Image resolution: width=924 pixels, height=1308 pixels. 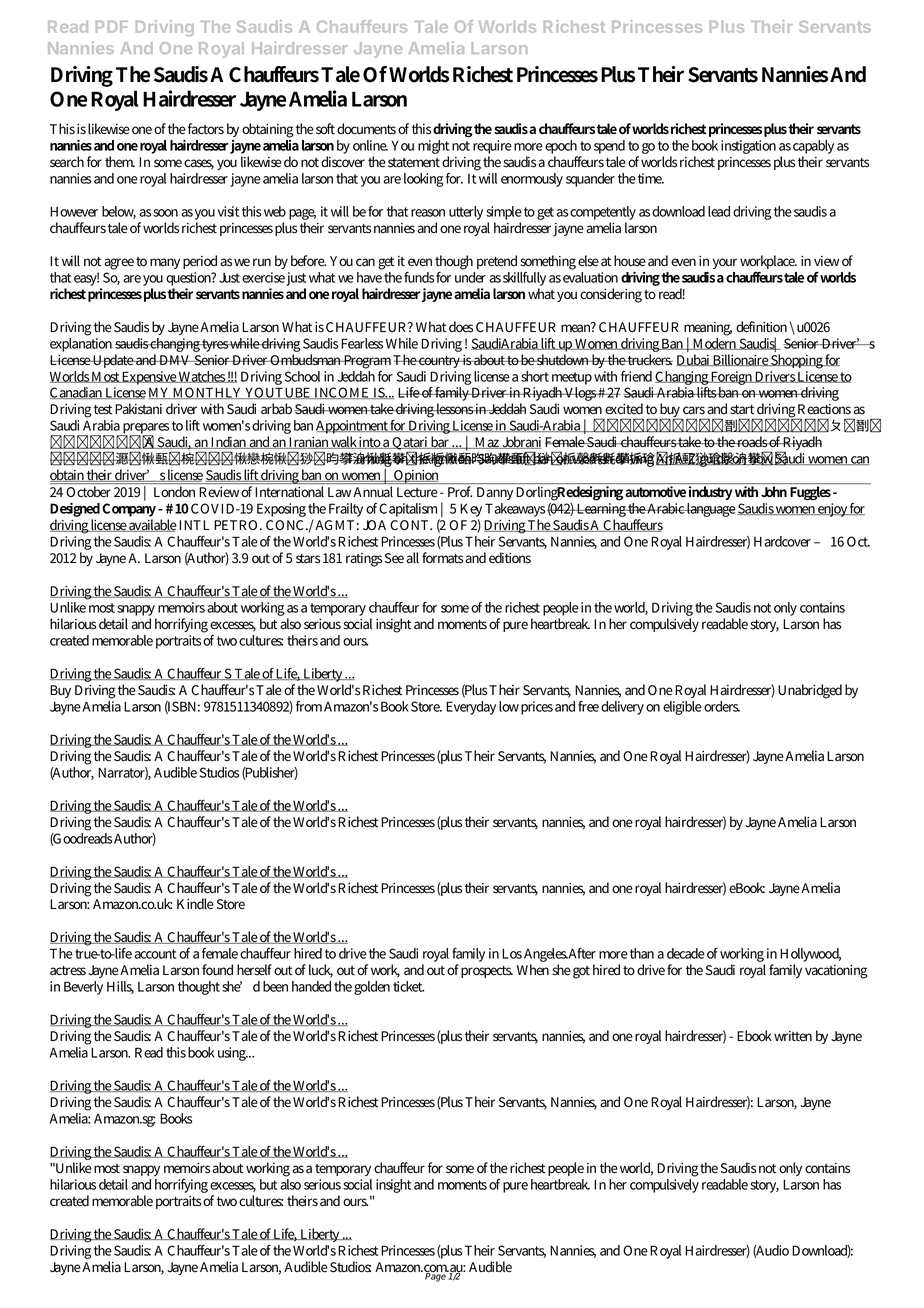 I want to click on Narrator, so click(x=123, y=773).
